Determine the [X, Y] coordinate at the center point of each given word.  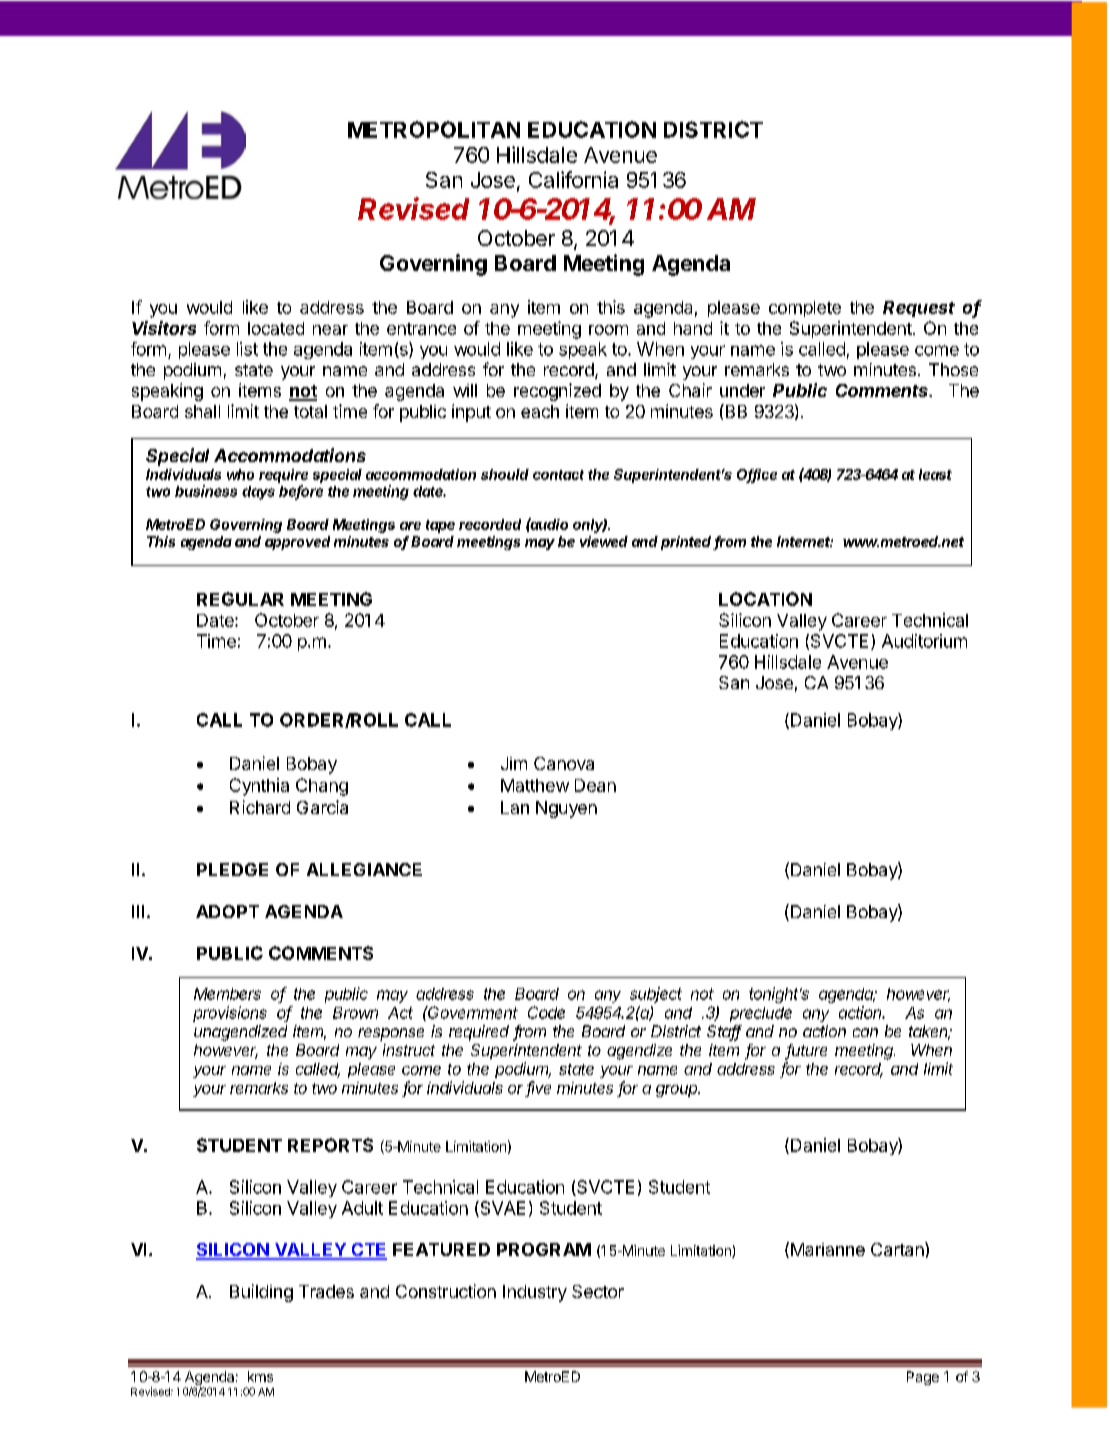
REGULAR [240, 599]
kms [260, 1376]
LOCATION [765, 599]
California [573, 179]
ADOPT [227, 911]
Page [923, 1378]
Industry [535, 1293]
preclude [761, 1014]
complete [805, 309]
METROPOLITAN [434, 129]
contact [558, 475]
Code [546, 1012]
